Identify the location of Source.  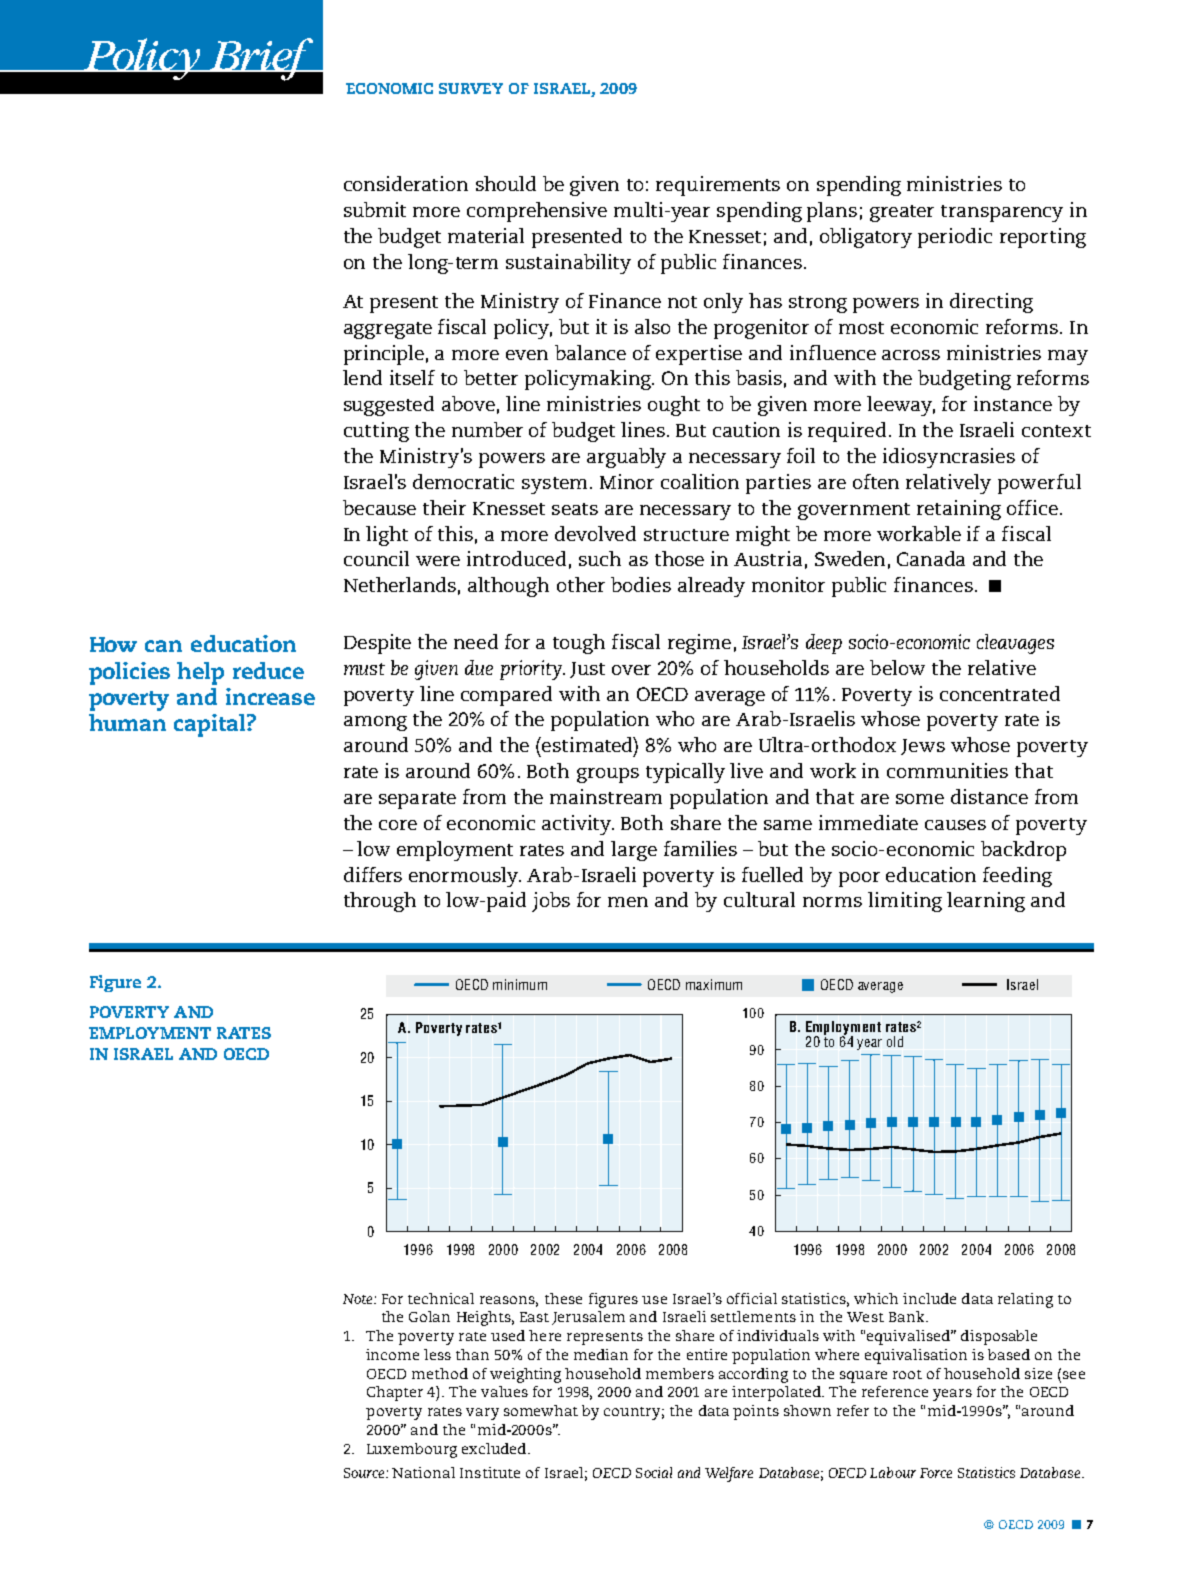
(365, 1473).
